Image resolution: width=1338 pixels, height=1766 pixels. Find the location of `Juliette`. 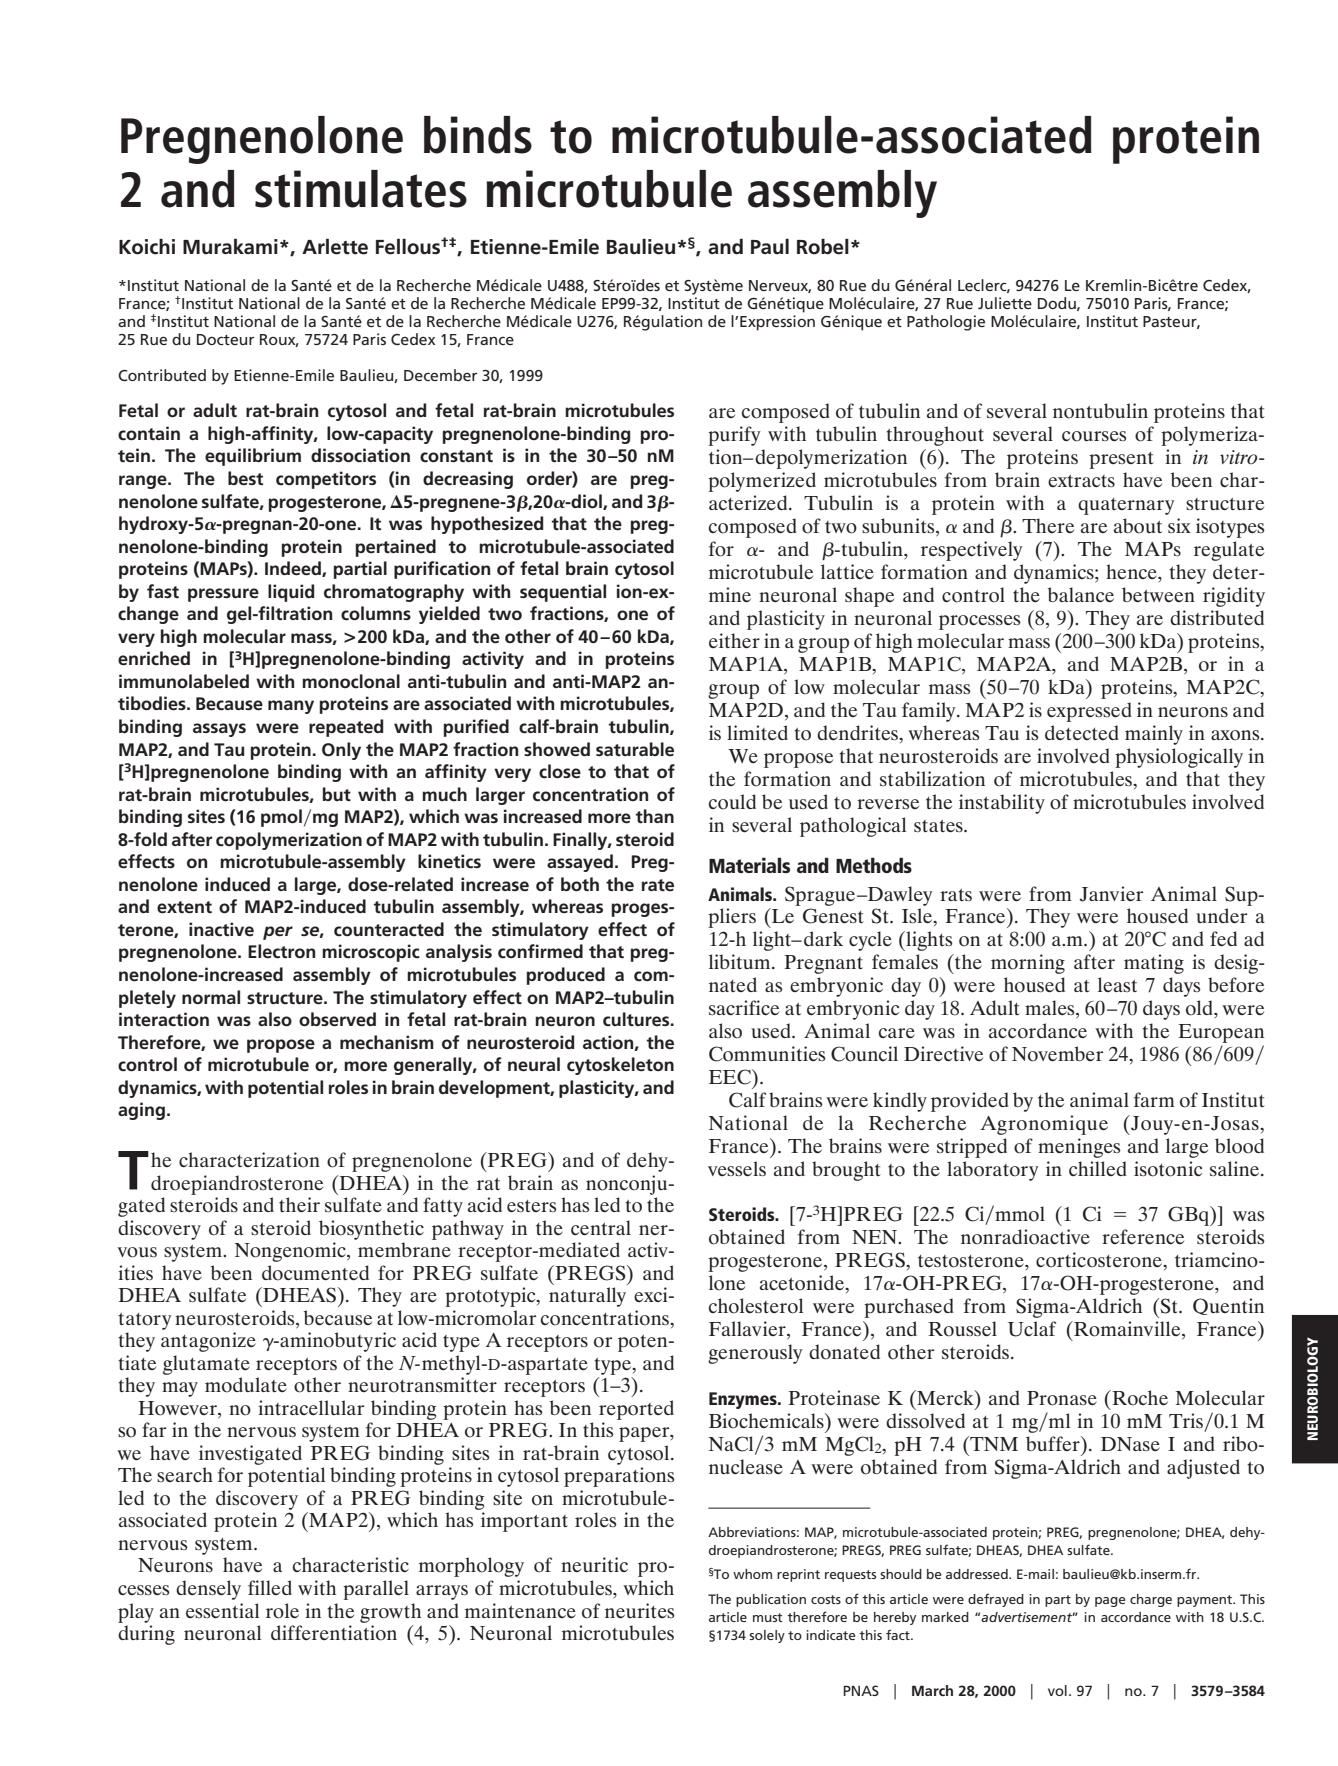

Juliette is located at coordinates (1005, 303).
